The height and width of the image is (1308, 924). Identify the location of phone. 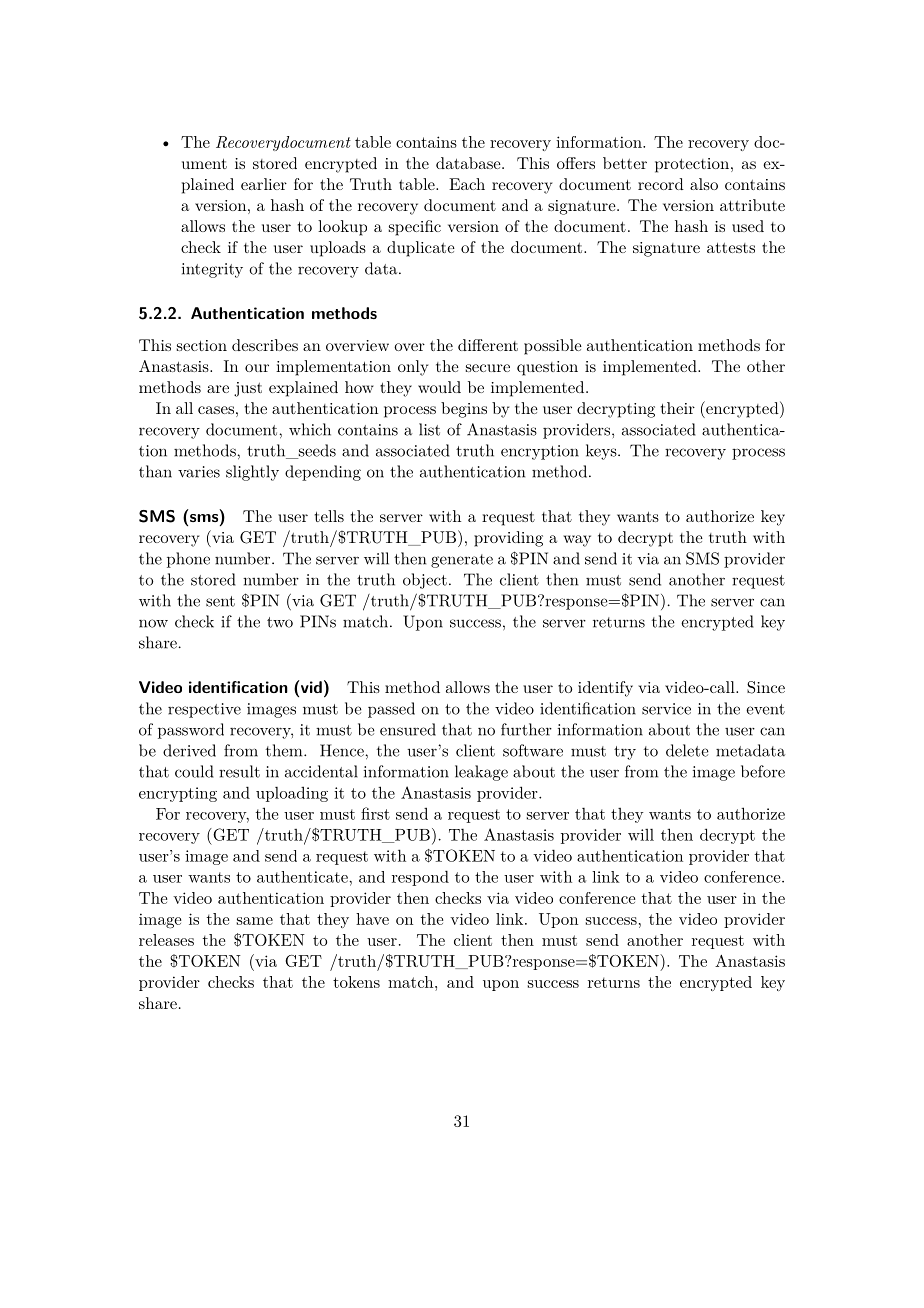
(188, 560).
